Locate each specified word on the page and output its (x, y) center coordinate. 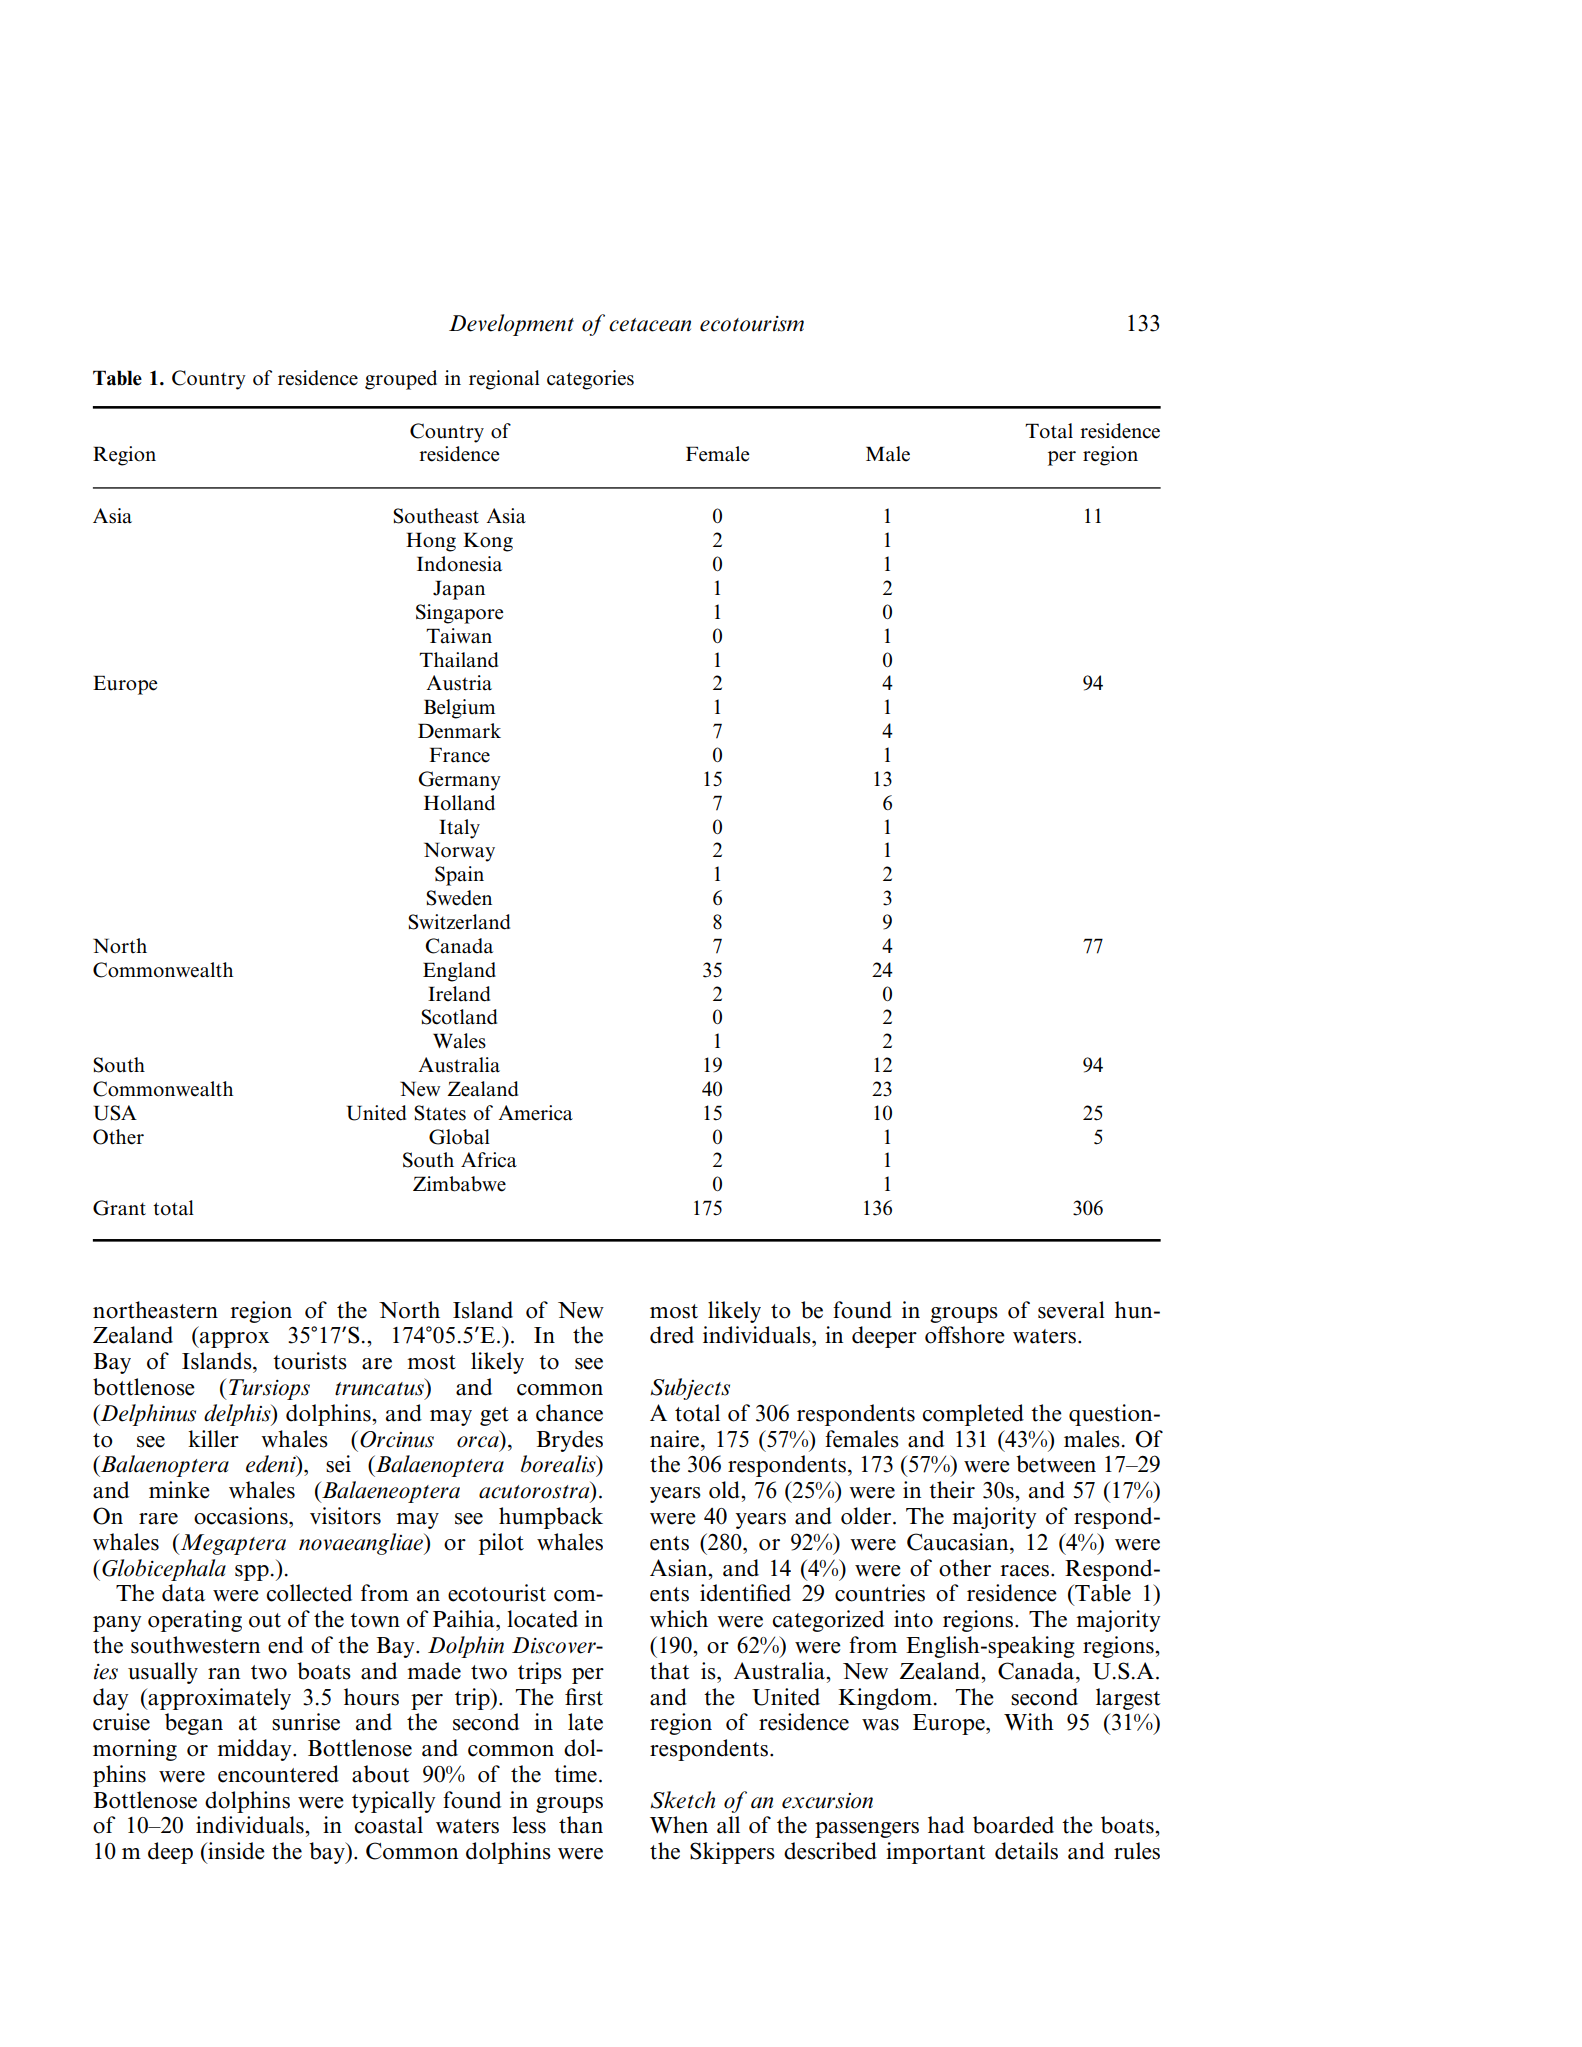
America (535, 1113)
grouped (401, 380)
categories (590, 380)
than (581, 1825)
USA (115, 1113)
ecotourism (752, 324)
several (1071, 1310)
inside (235, 1851)
